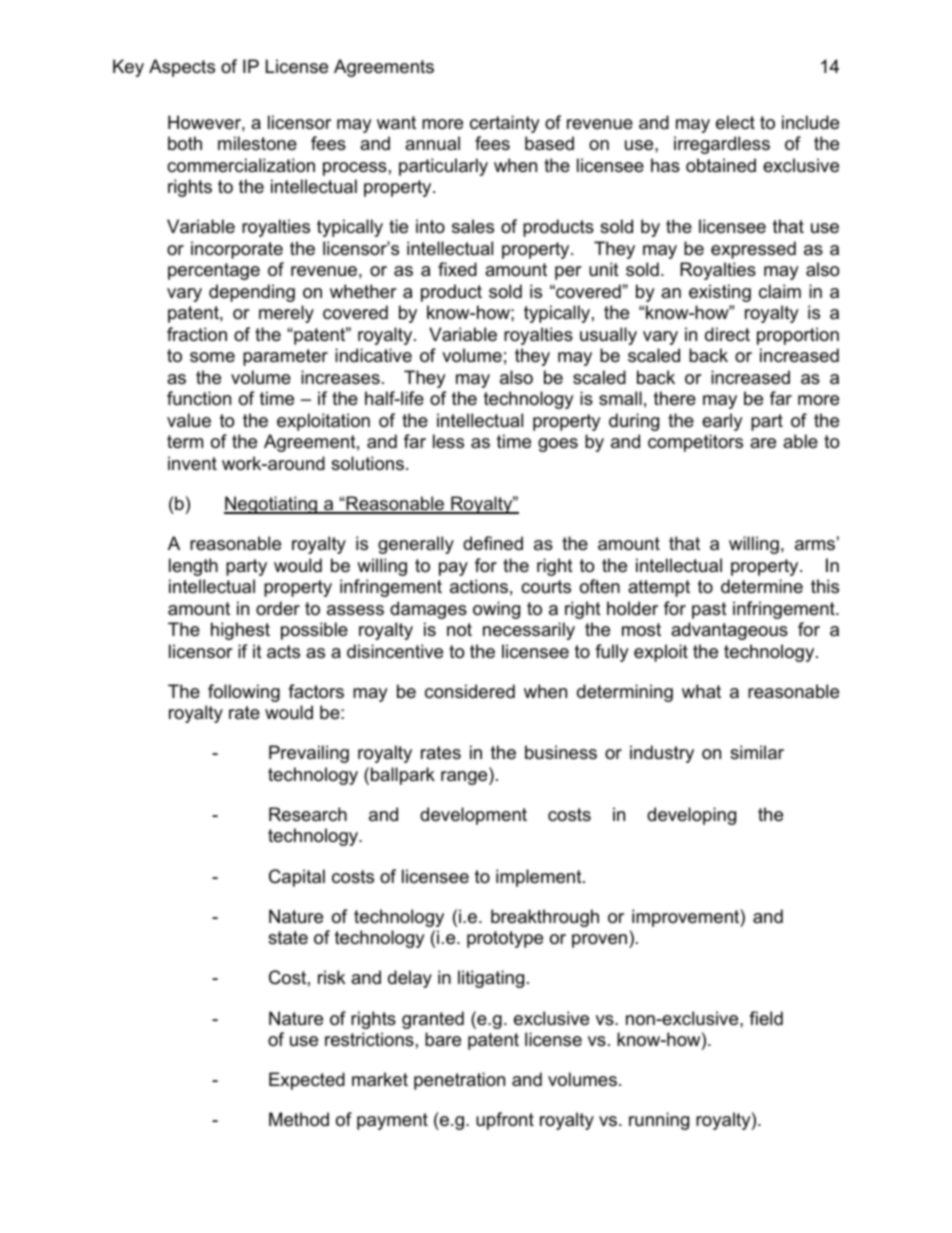 The width and height of the screenshot is (952, 1233). What do you see at coordinates (727, 334) in the screenshot?
I see `direct` at bounding box center [727, 334].
